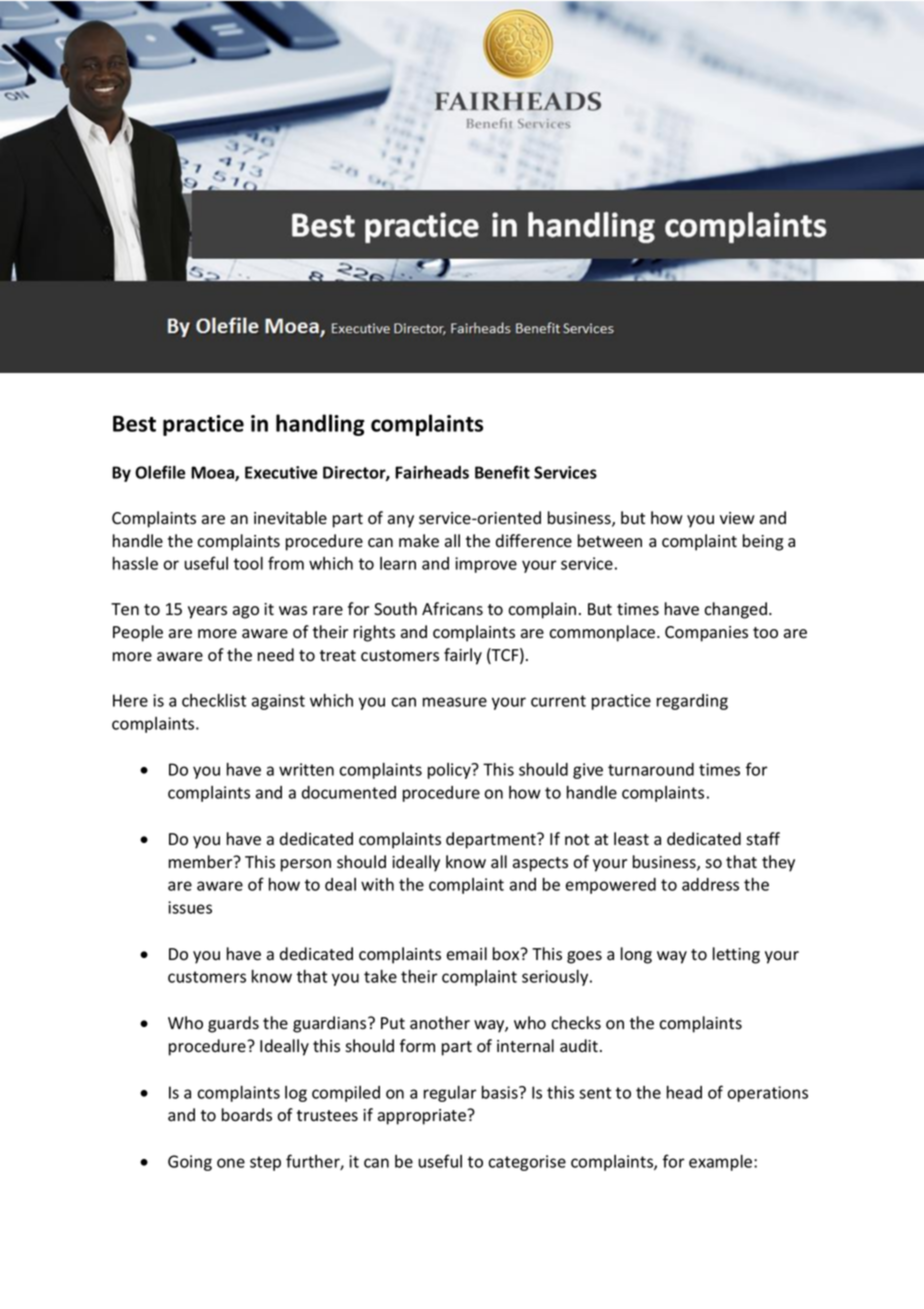 This image has height=1309, width=924. What do you see at coordinates (450, 771) in the image?
I see `policy` at bounding box center [450, 771].
